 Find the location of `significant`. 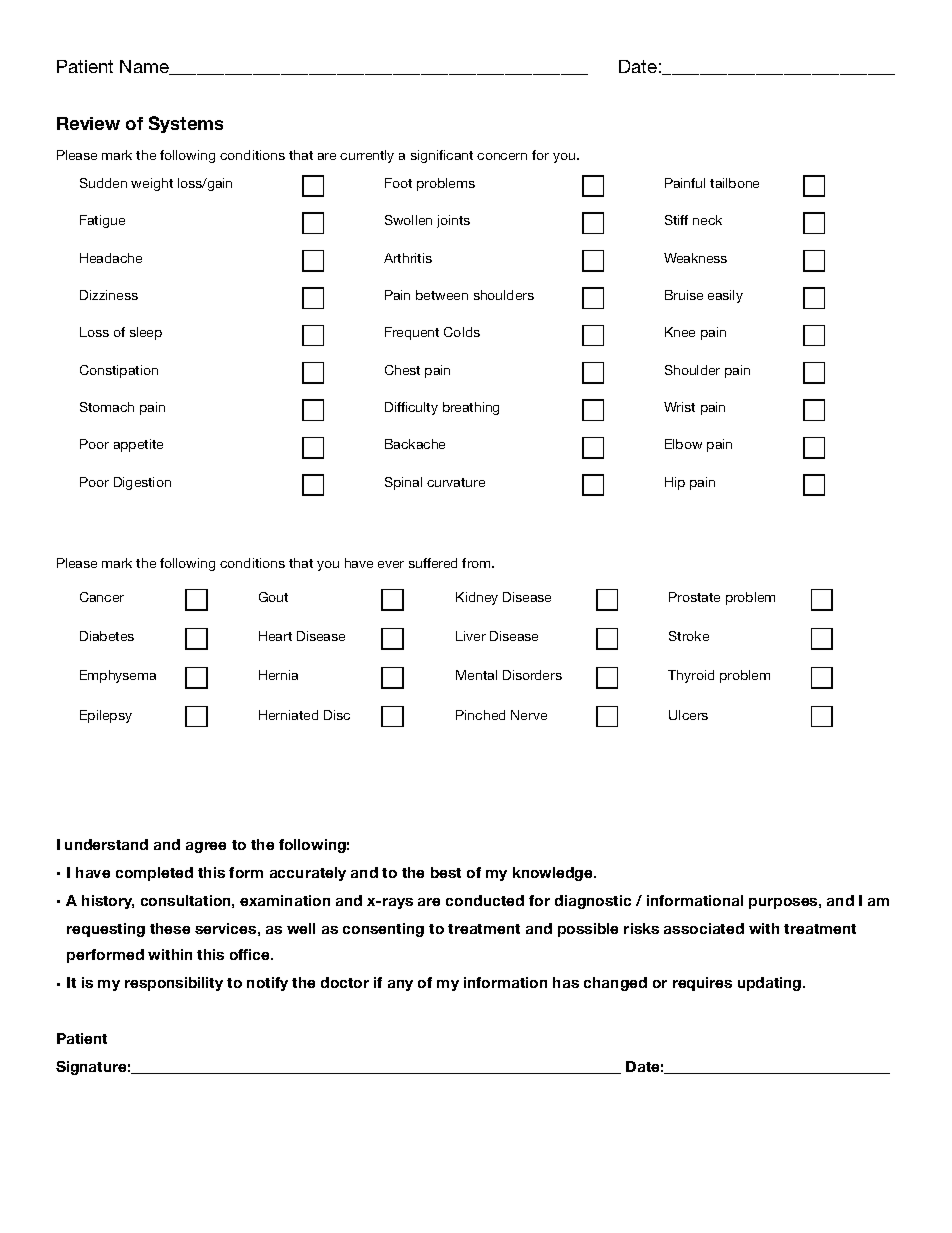

significant is located at coordinates (442, 156).
